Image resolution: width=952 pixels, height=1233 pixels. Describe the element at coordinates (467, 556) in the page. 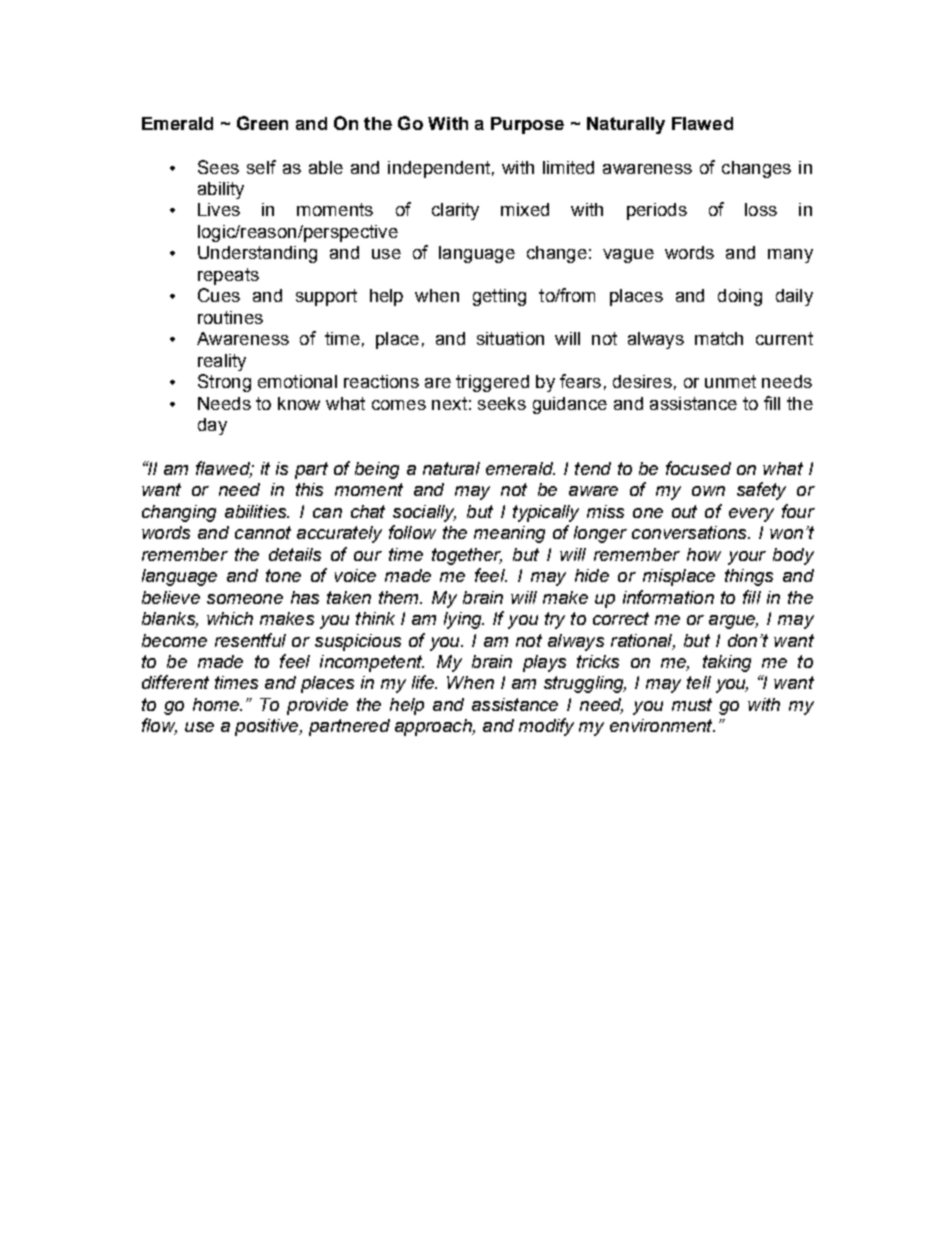

I see `together` at that location.
